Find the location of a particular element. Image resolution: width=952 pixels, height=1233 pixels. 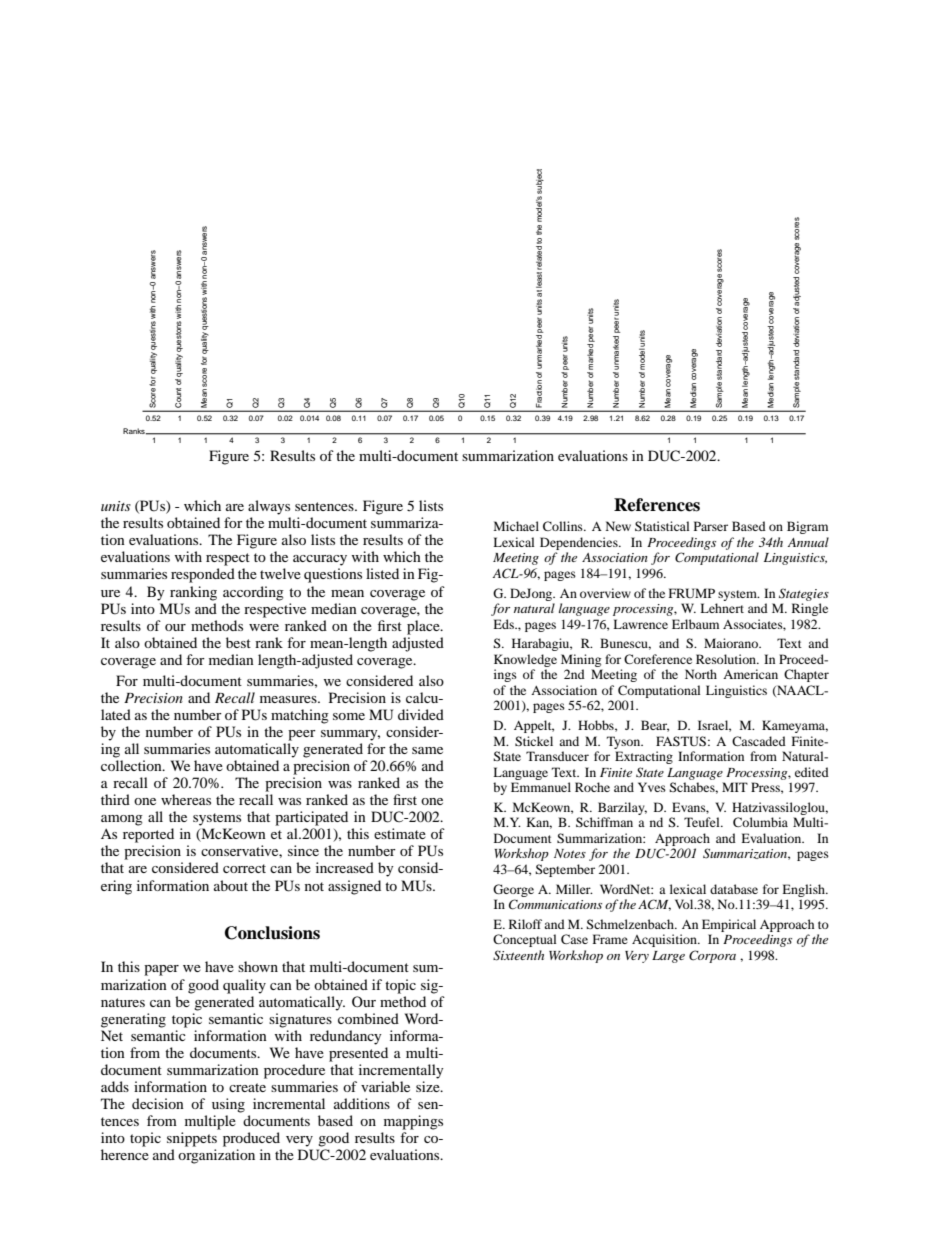

size is located at coordinates (429, 1086).
